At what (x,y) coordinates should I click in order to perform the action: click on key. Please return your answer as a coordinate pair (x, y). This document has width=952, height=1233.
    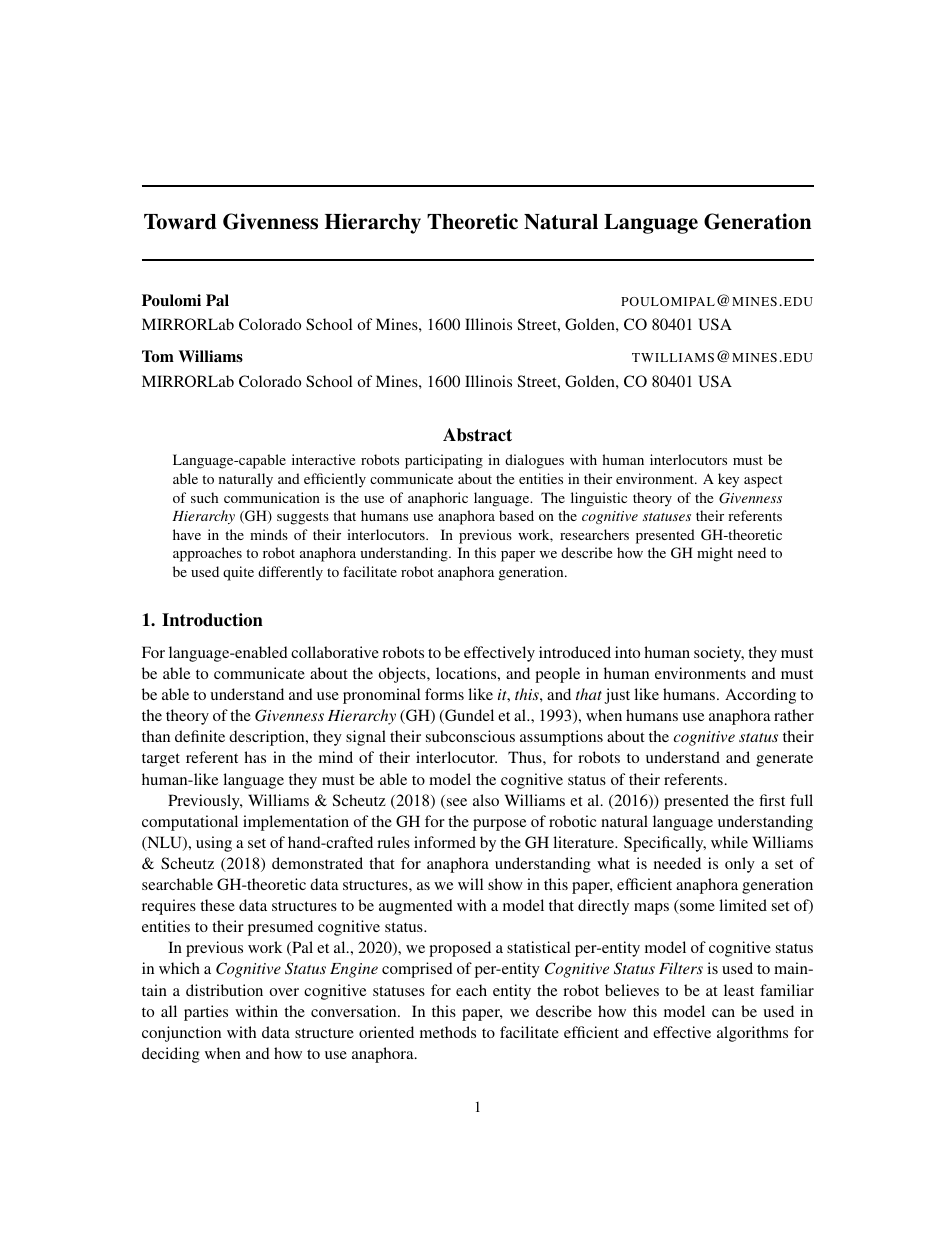
    Looking at the image, I should click on (728, 480).
